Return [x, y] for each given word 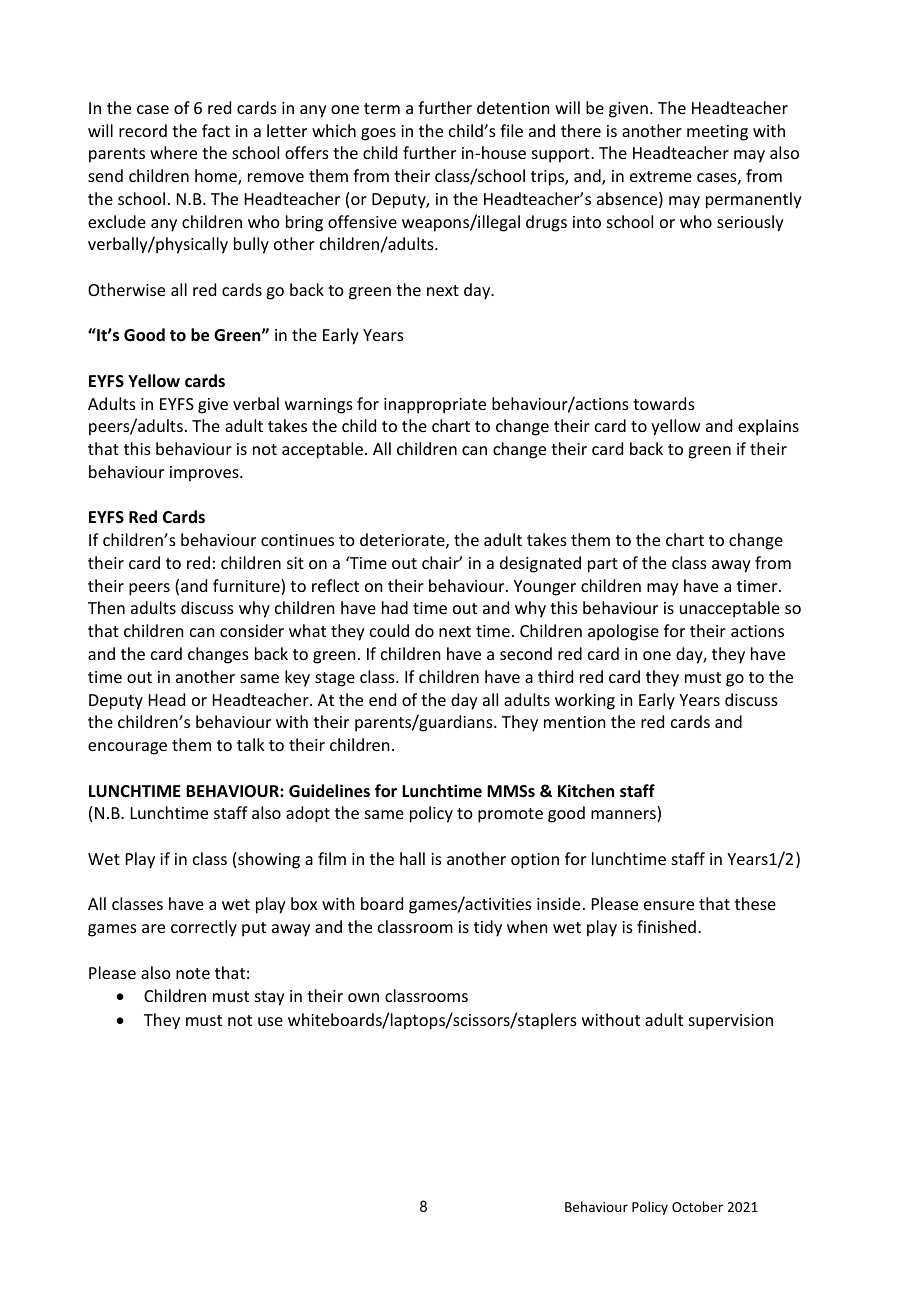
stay [270, 998]
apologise [623, 632]
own [363, 997]
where [173, 152]
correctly [204, 928]
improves [205, 474]
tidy [488, 928]
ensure [669, 905]
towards [664, 403]
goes [378, 134]
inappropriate [435, 406]
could [389, 630]
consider [252, 630]
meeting [717, 133]
